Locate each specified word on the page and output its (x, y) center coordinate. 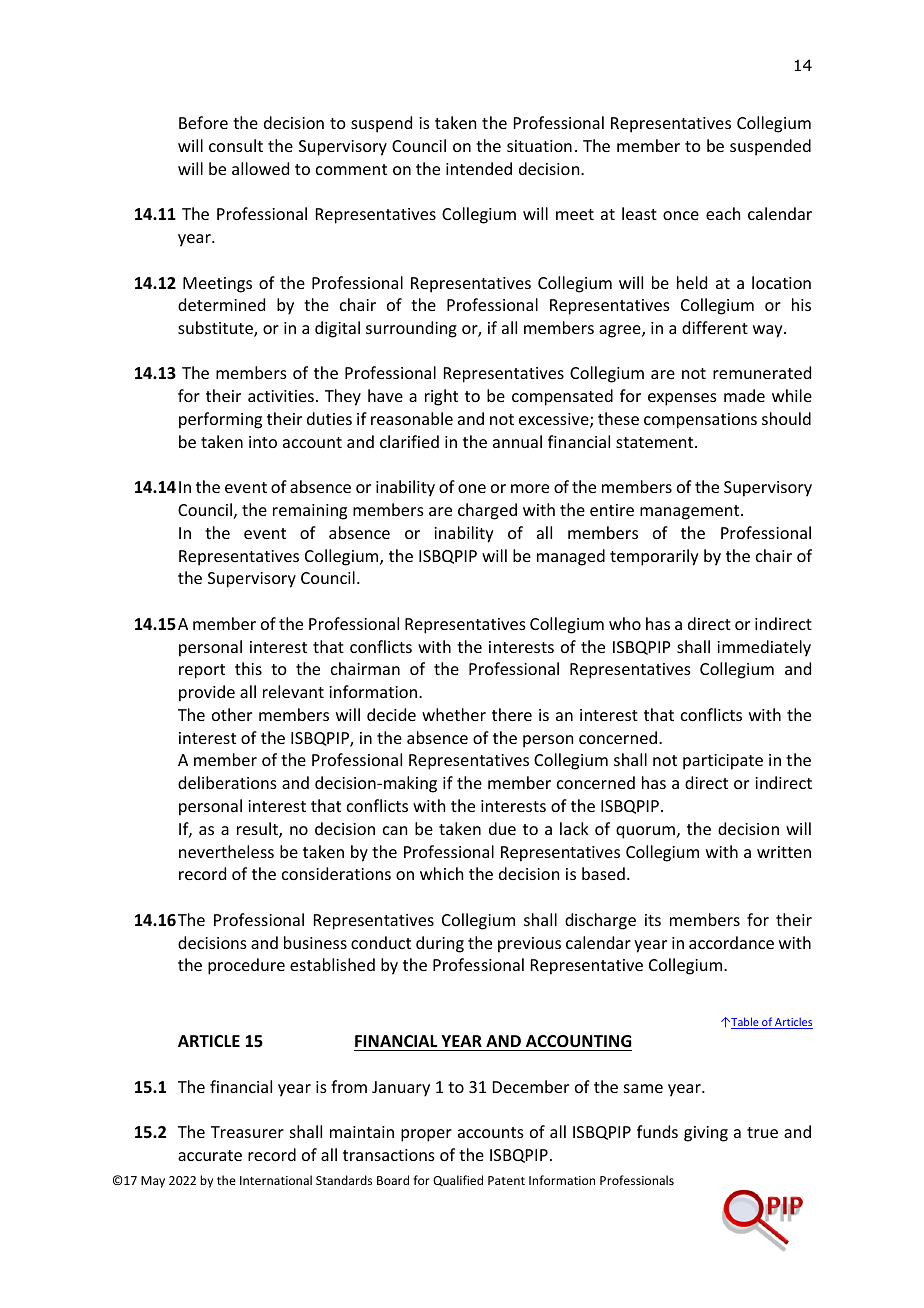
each (723, 213)
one (472, 488)
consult (236, 145)
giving (706, 1134)
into (263, 442)
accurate (210, 1155)
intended (479, 168)
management (691, 512)
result (258, 830)
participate (723, 762)
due (502, 828)
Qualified (458, 1180)
